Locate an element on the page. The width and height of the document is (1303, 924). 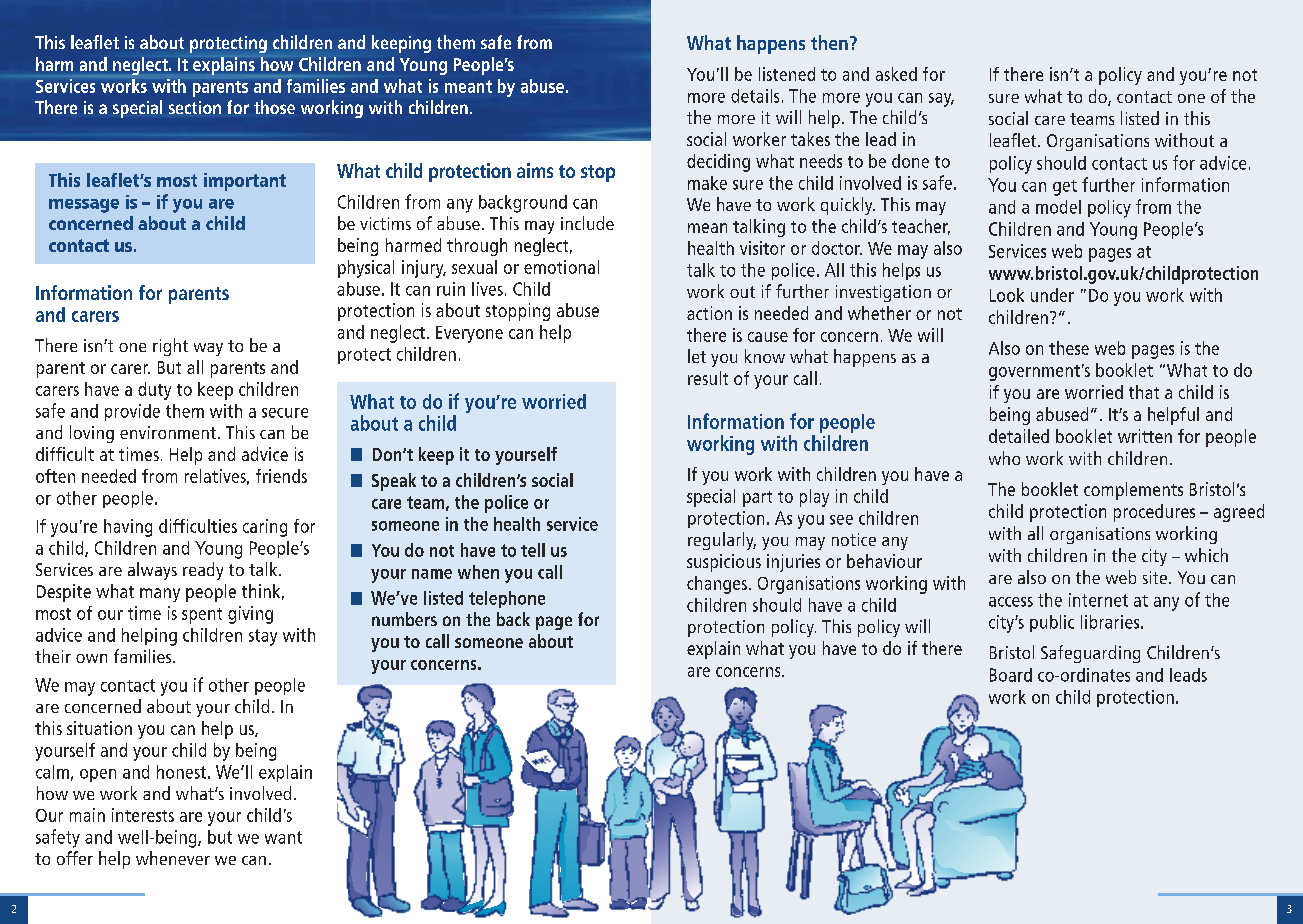
details is located at coordinates (755, 96).
